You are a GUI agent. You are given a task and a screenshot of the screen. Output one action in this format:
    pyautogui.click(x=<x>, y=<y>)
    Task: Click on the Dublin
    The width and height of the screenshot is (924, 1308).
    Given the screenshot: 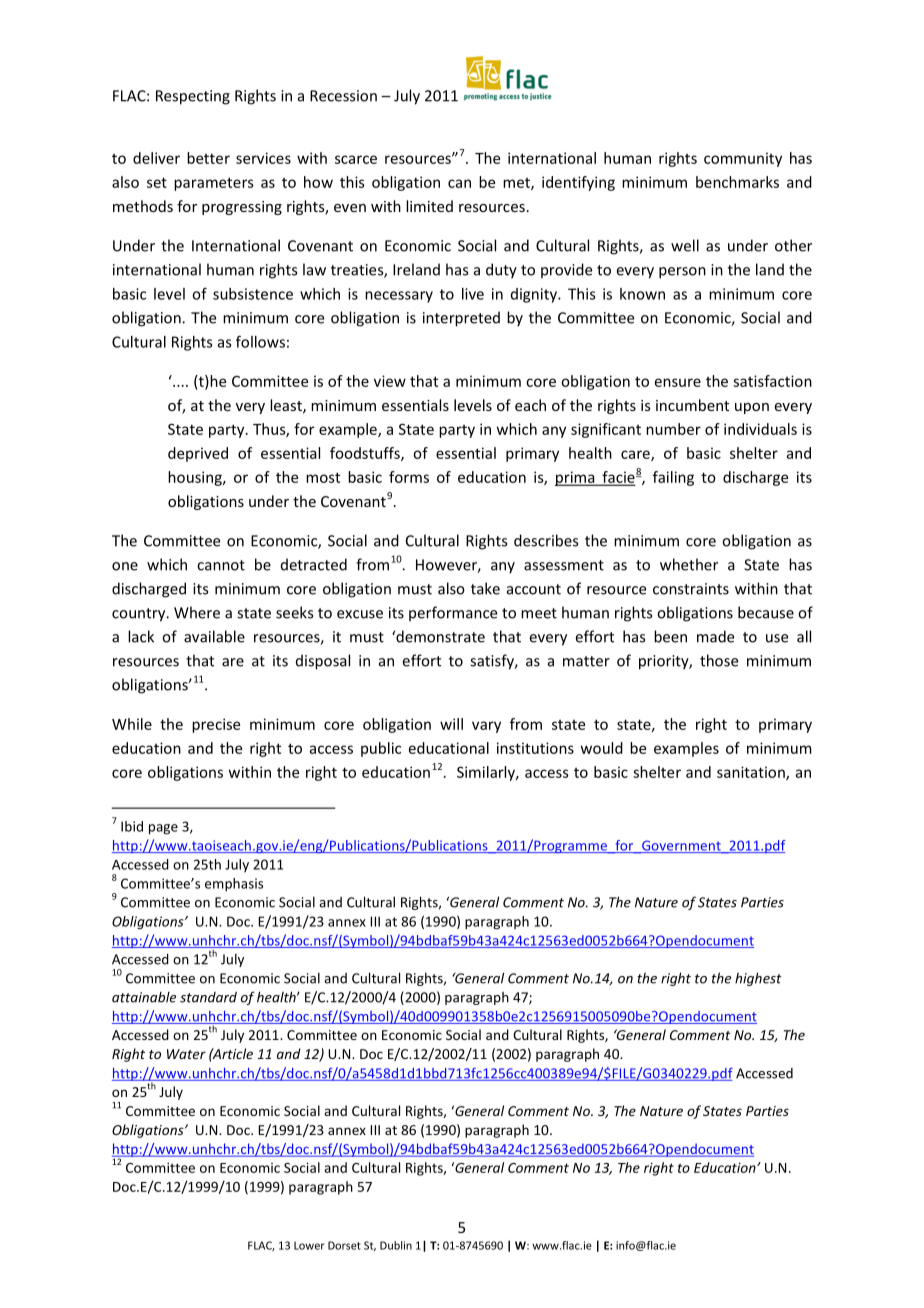 What is the action you would take?
    pyautogui.click(x=396, y=1245)
